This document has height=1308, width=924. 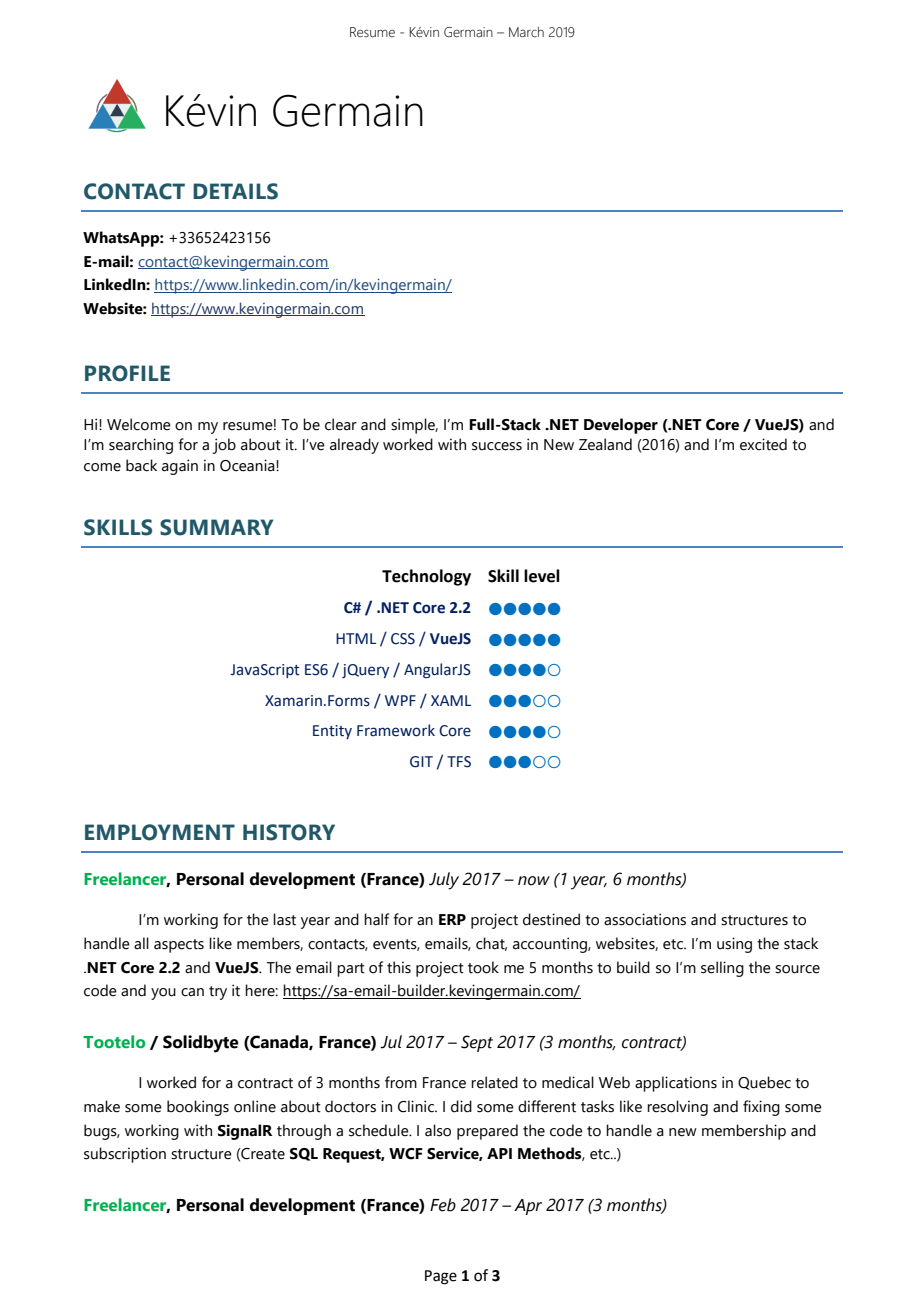 I want to click on Developer, so click(x=621, y=426).
